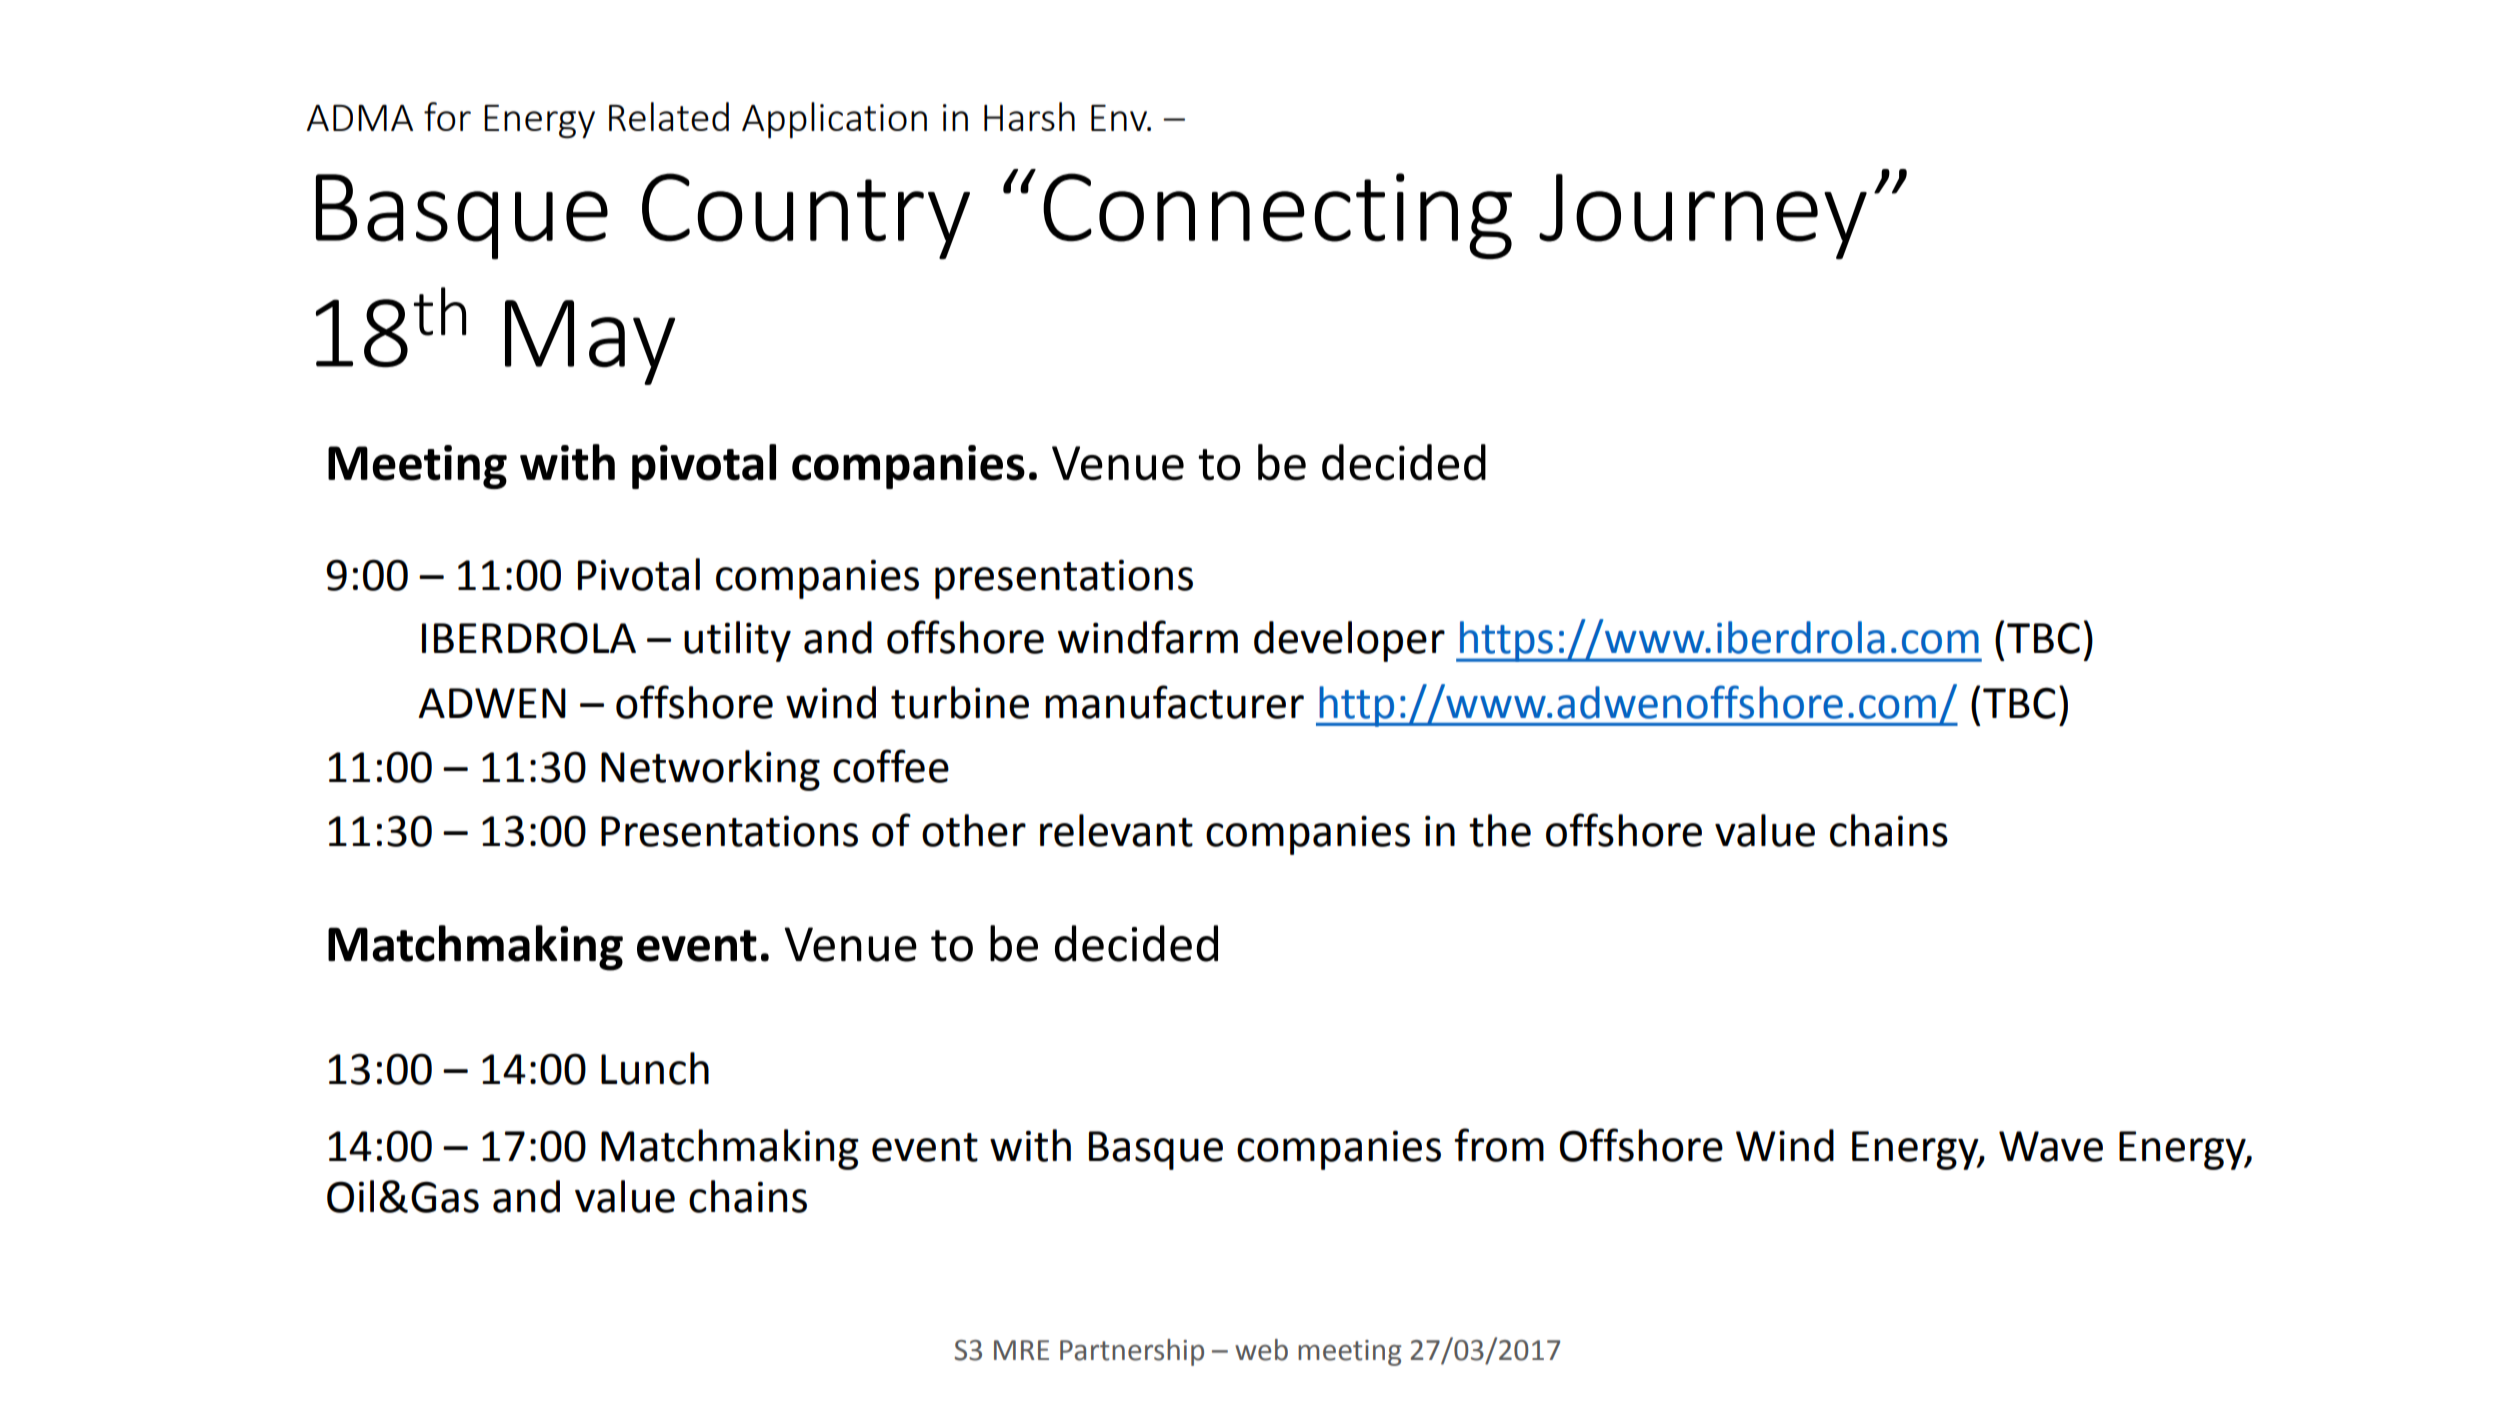 Image resolution: width=2516 pixels, height=1415 pixels. What do you see at coordinates (710, 770) in the document?
I see `Networking` at bounding box center [710, 770].
